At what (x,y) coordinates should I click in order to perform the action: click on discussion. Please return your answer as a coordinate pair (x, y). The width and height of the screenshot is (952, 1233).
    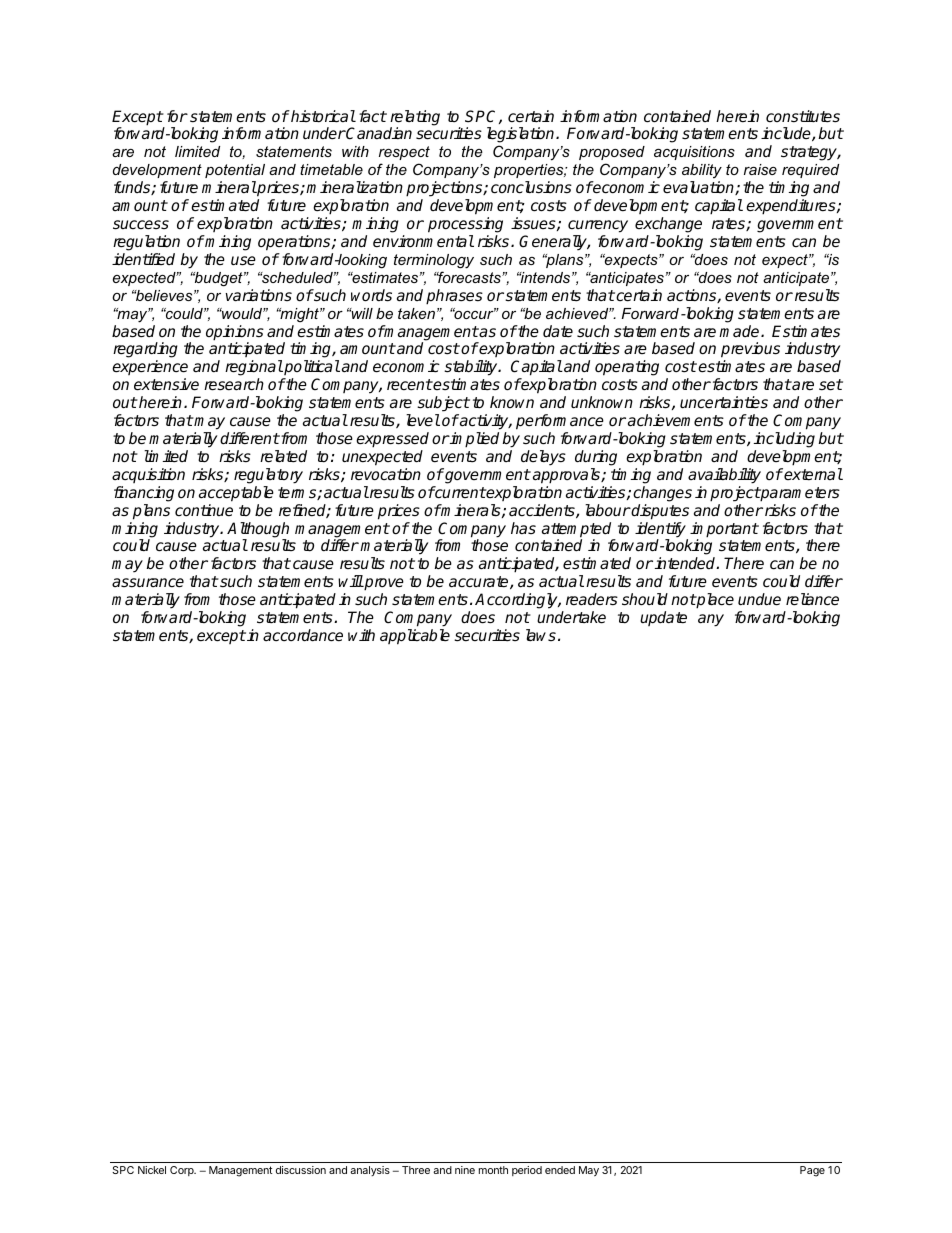
    Looking at the image, I should click on (301, 1170).
